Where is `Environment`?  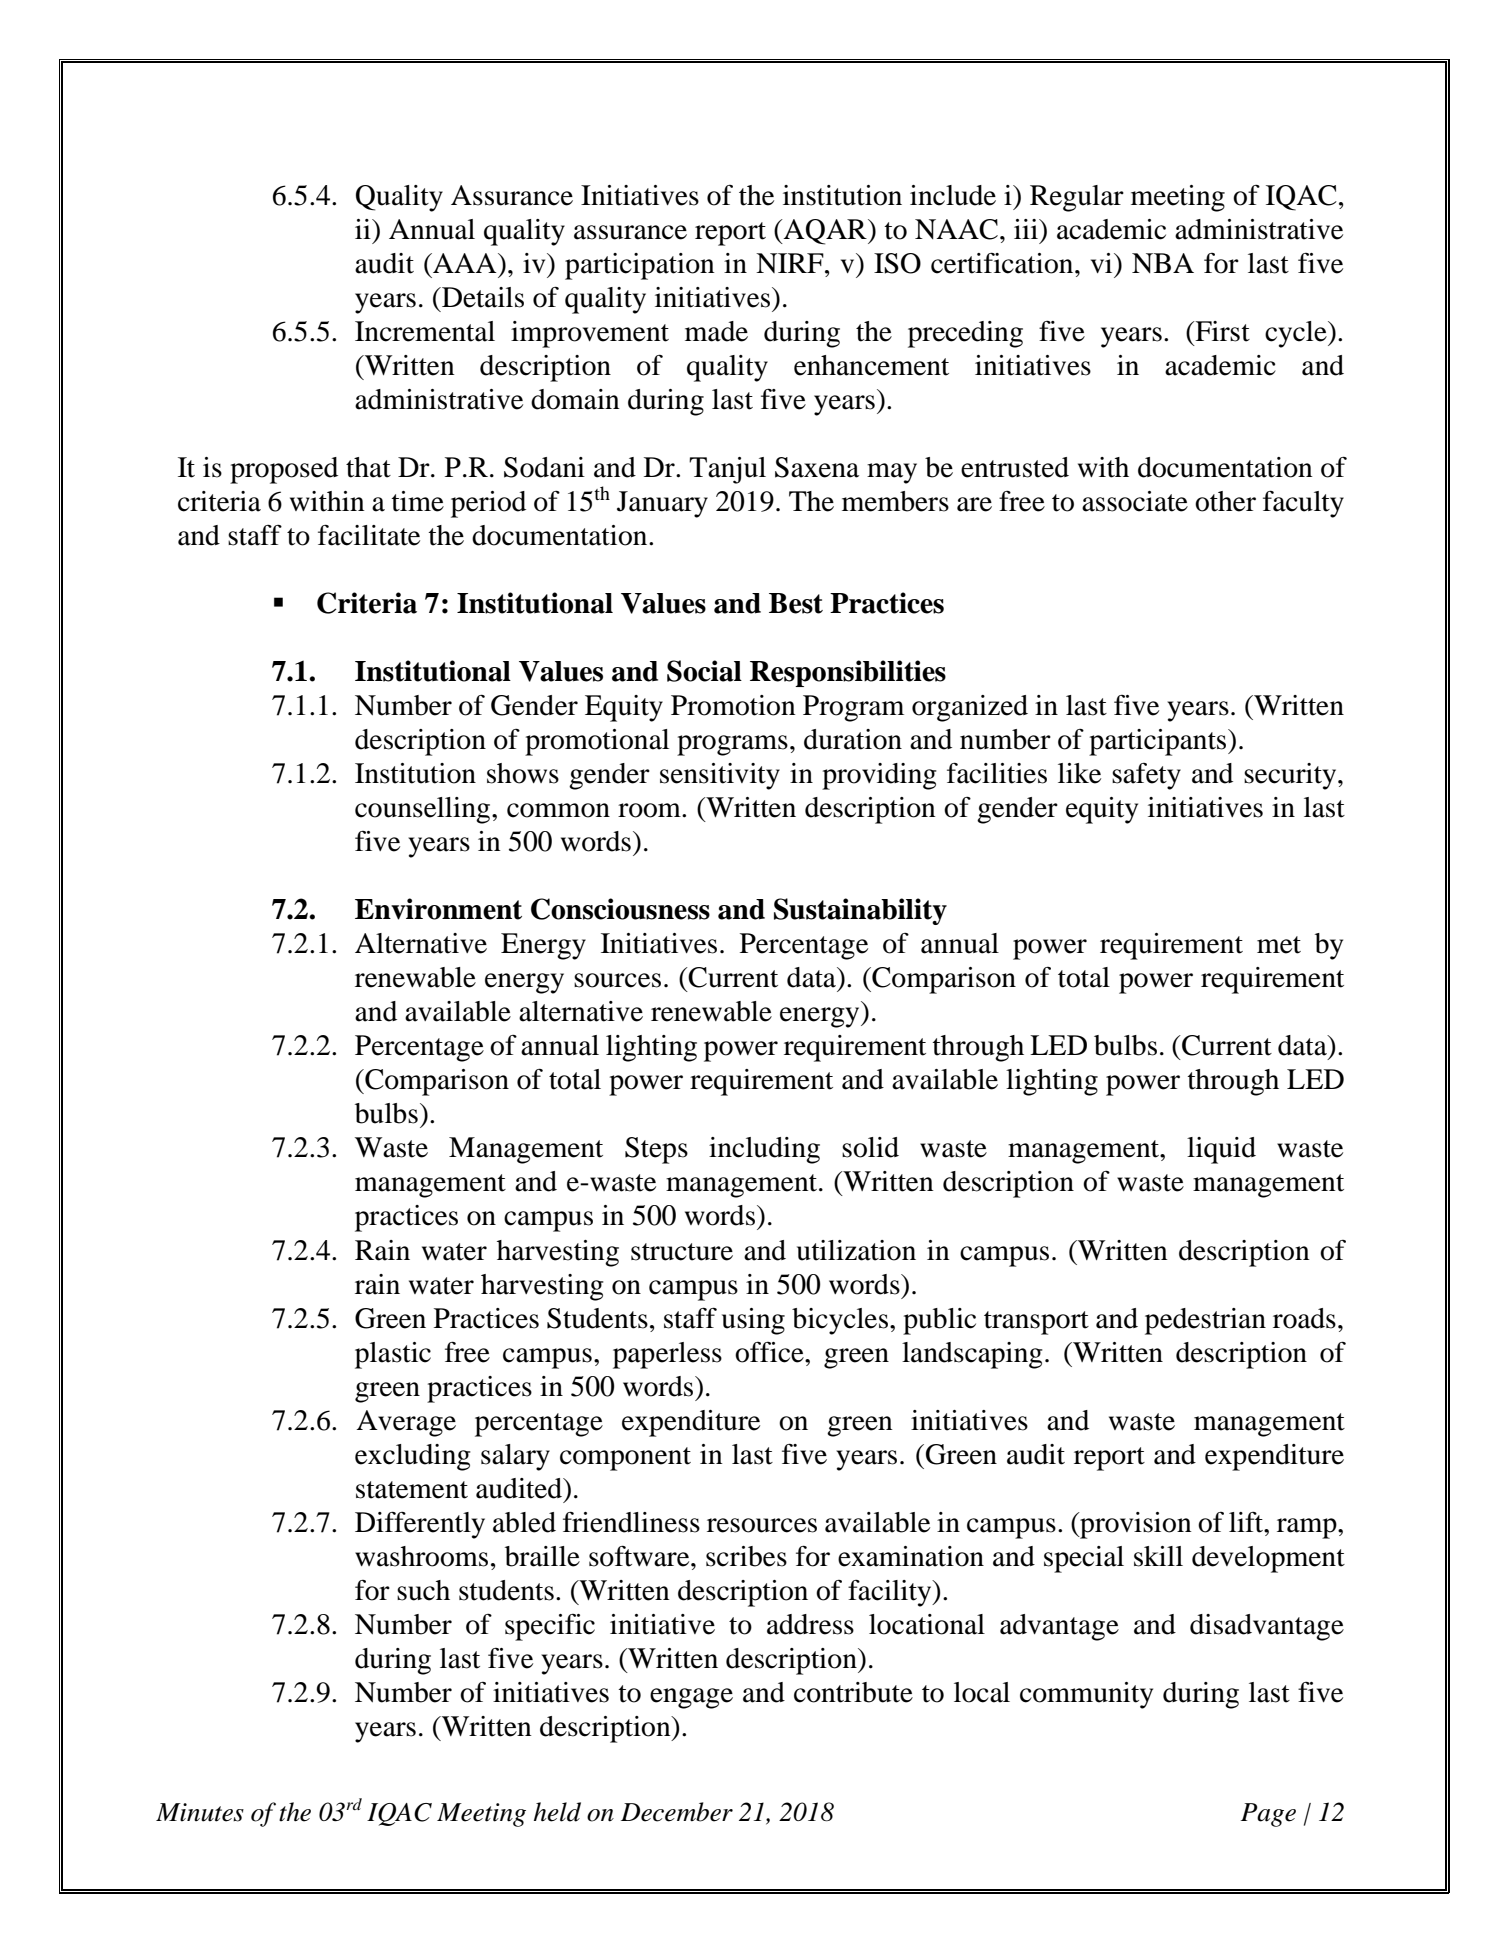
Environment is located at coordinates (438, 909).
